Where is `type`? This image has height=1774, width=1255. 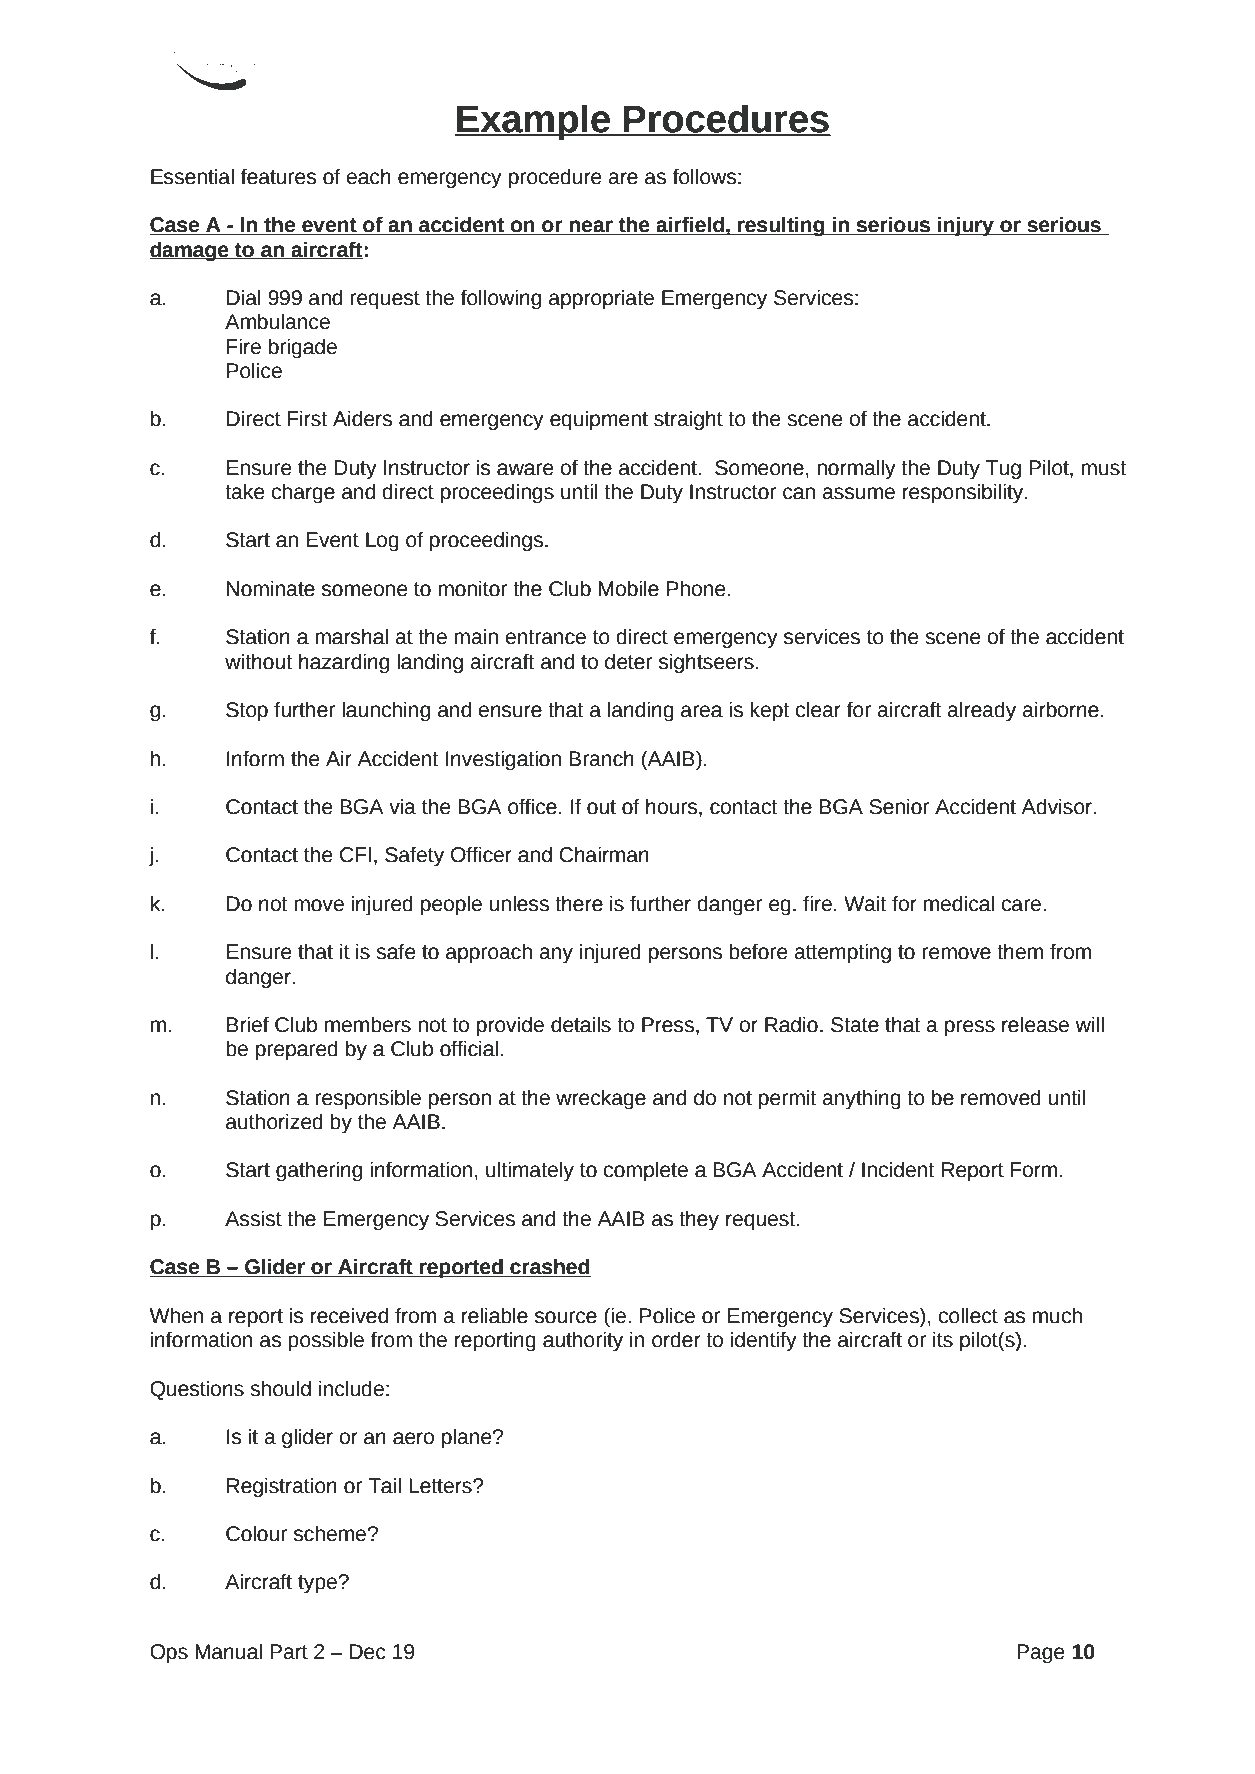
type is located at coordinates (318, 1584).
